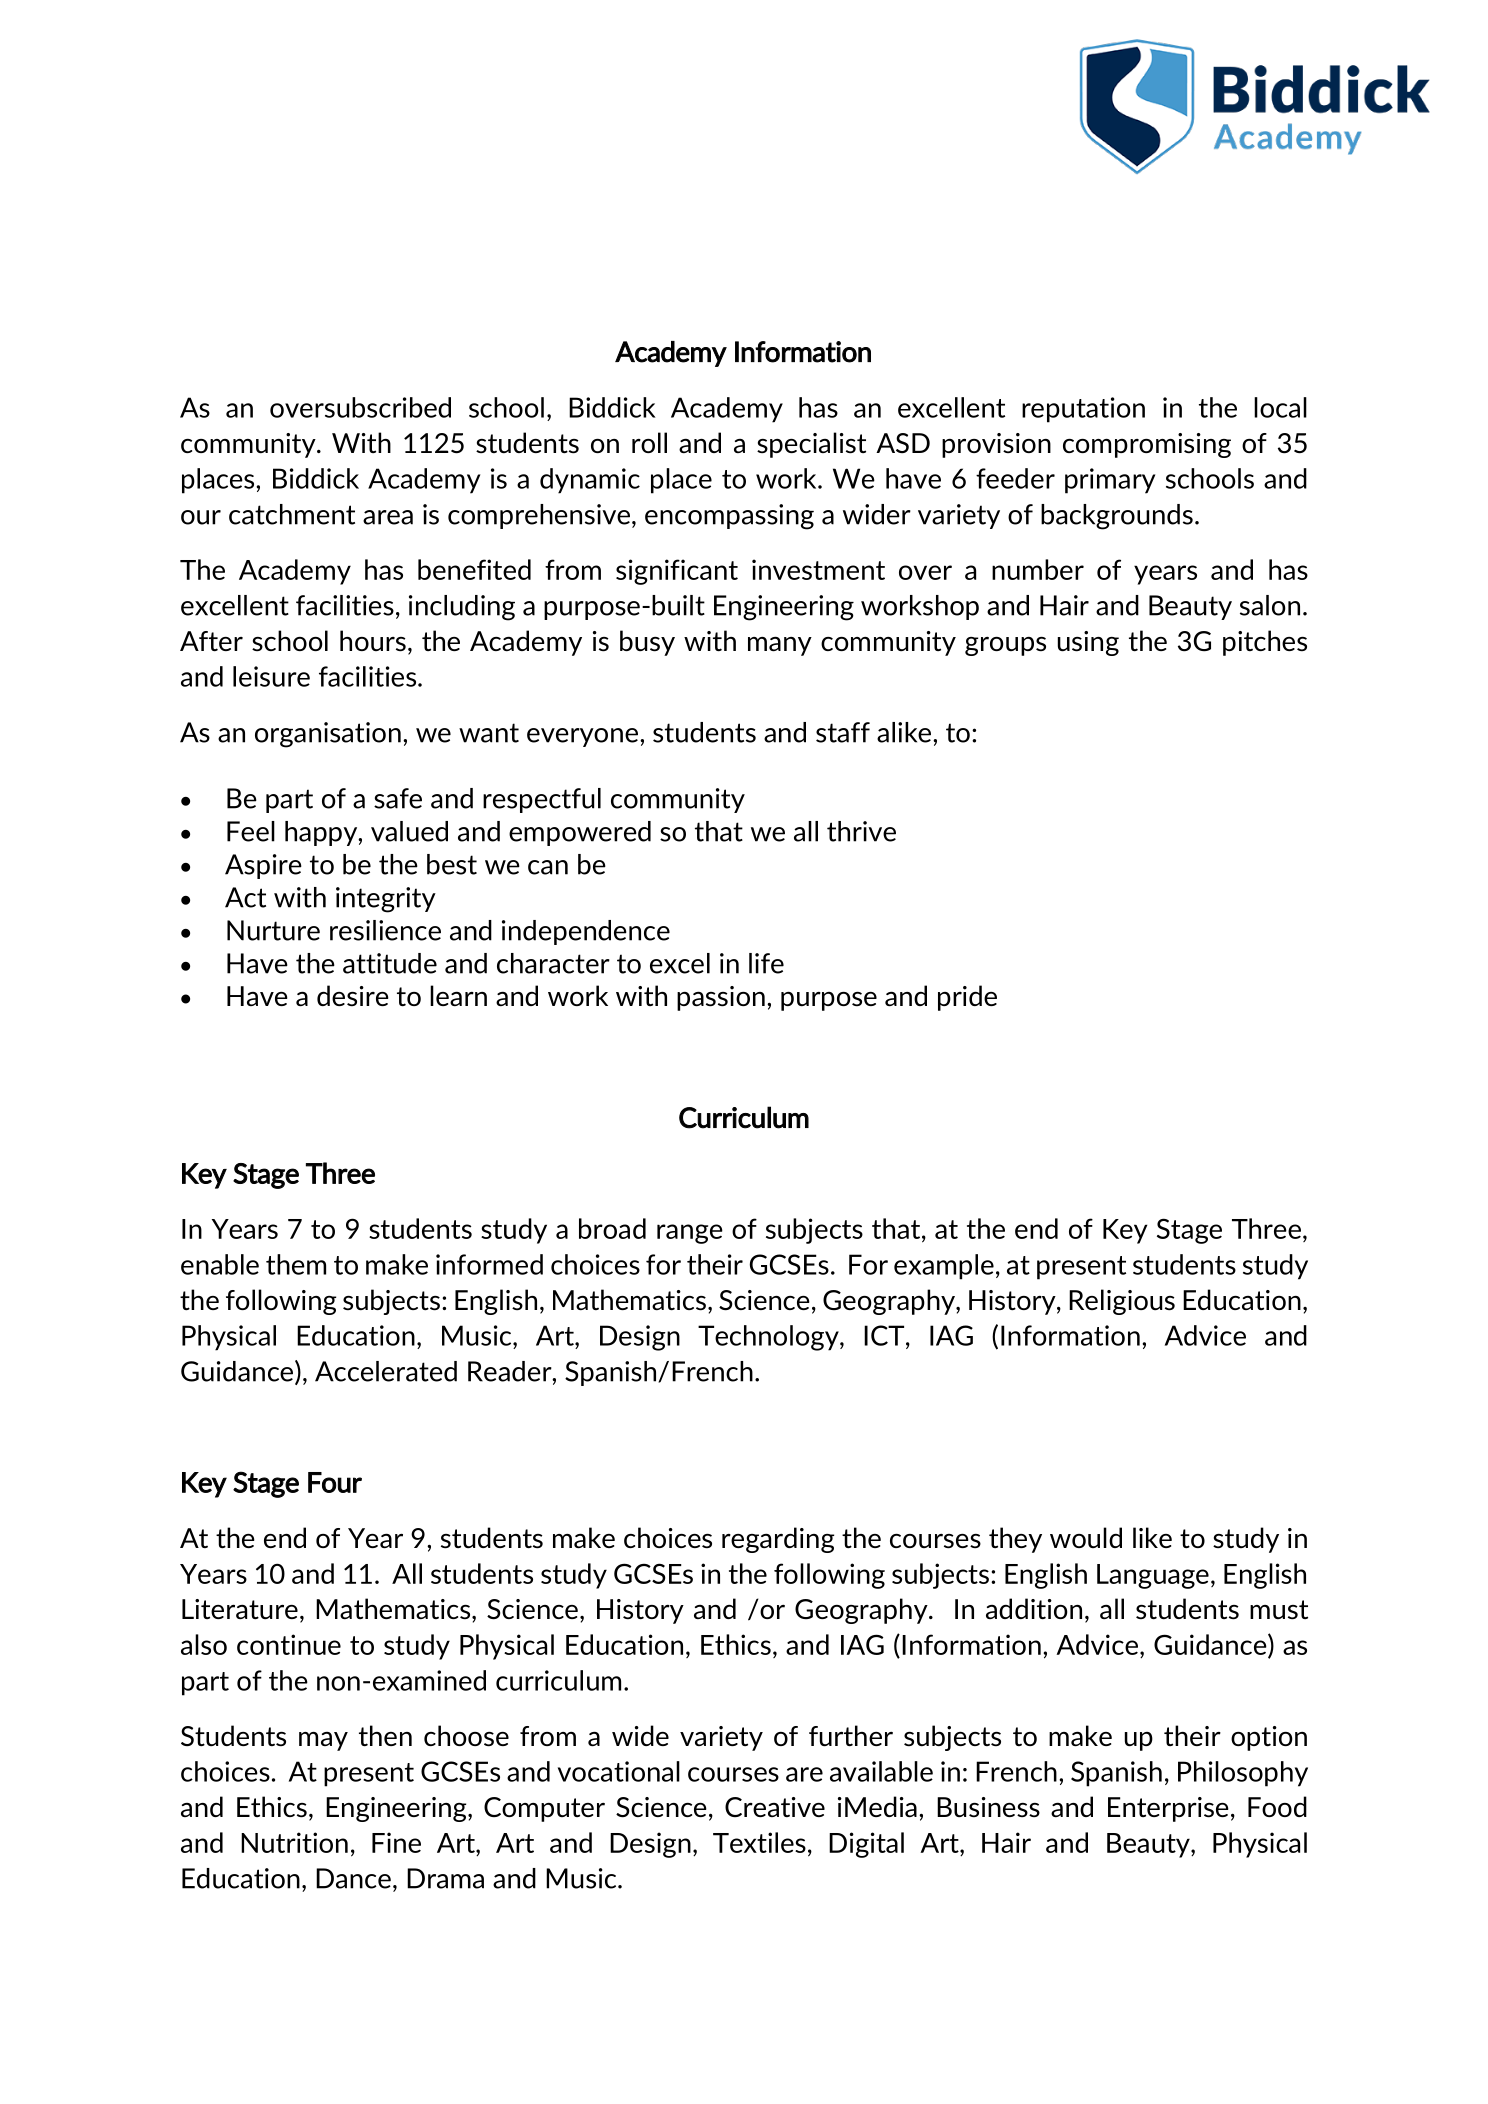 Image resolution: width=1488 pixels, height=2104 pixels. What do you see at coordinates (1088, 643) in the image?
I see `using` at bounding box center [1088, 643].
